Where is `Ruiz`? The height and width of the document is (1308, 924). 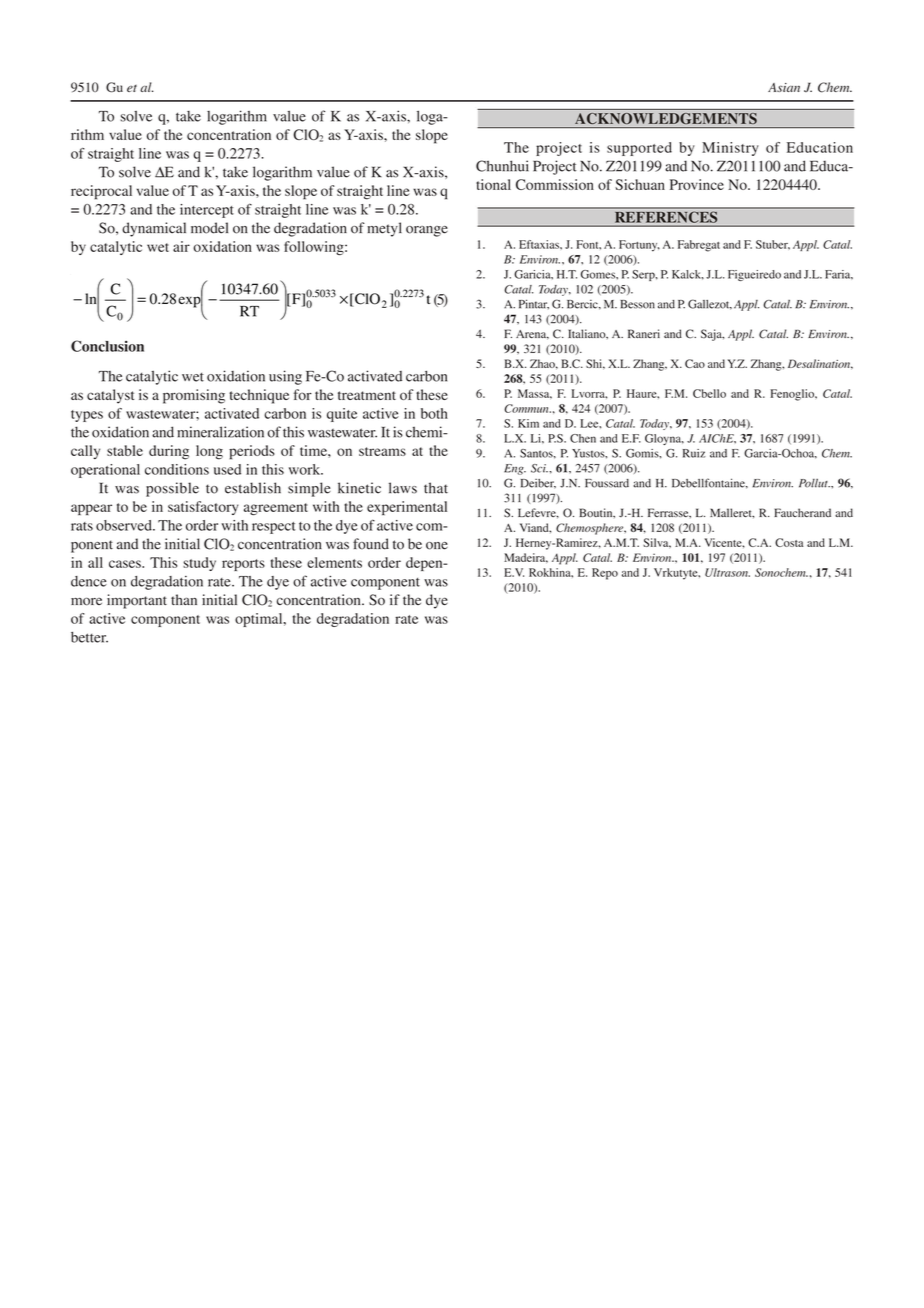
Ruiz is located at coordinates (694, 453).
